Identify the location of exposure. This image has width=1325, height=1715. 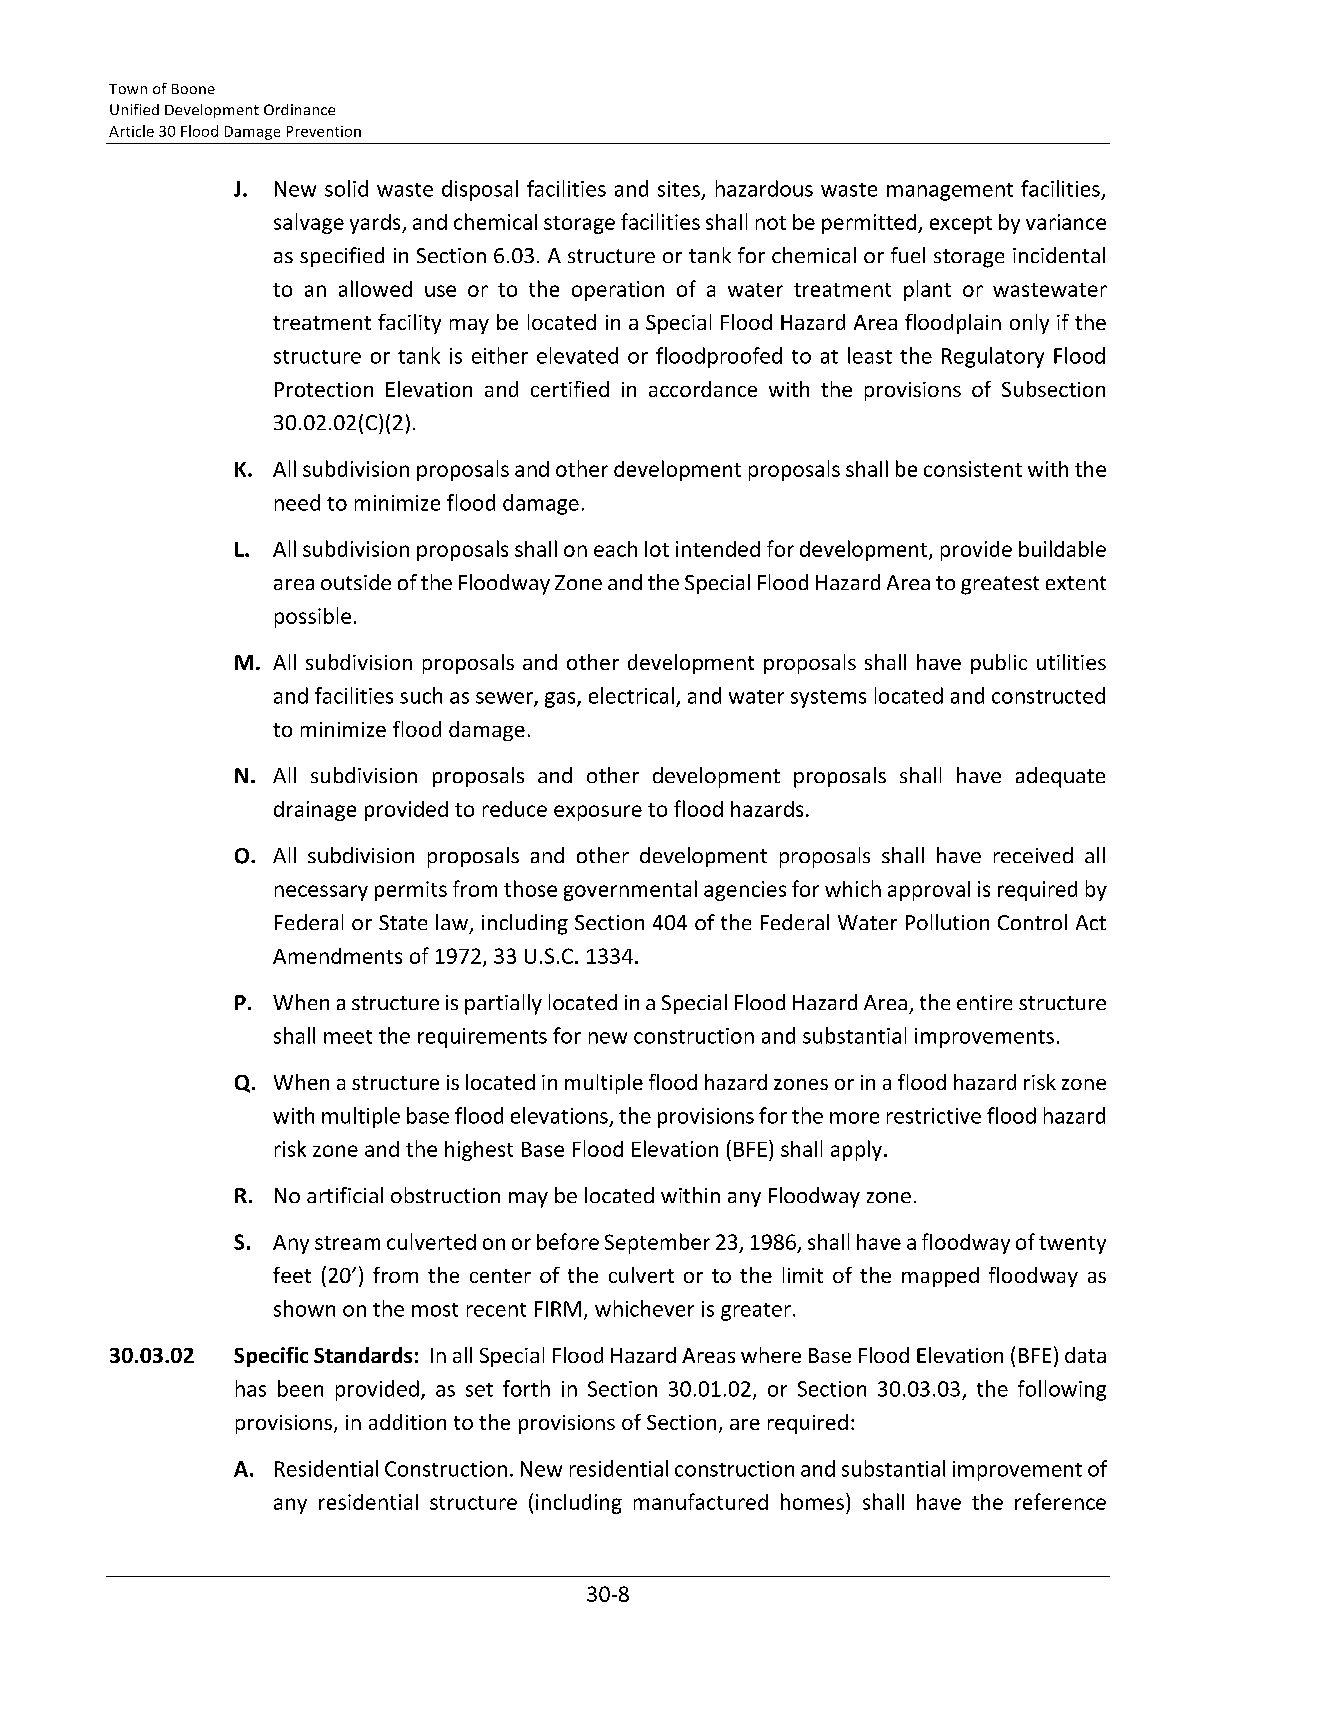
(598, 813).
